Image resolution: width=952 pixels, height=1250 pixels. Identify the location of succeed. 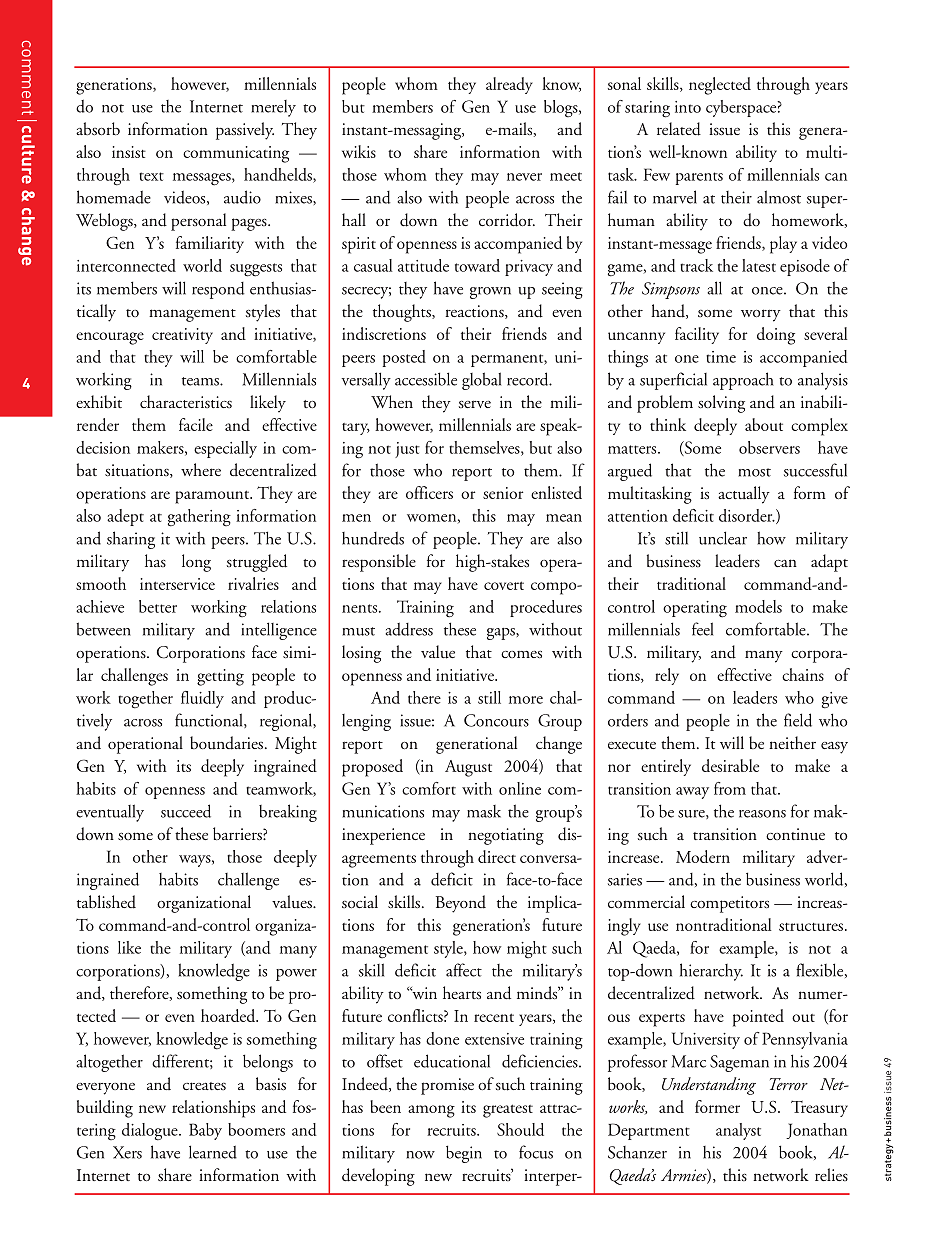
(186, 811).
